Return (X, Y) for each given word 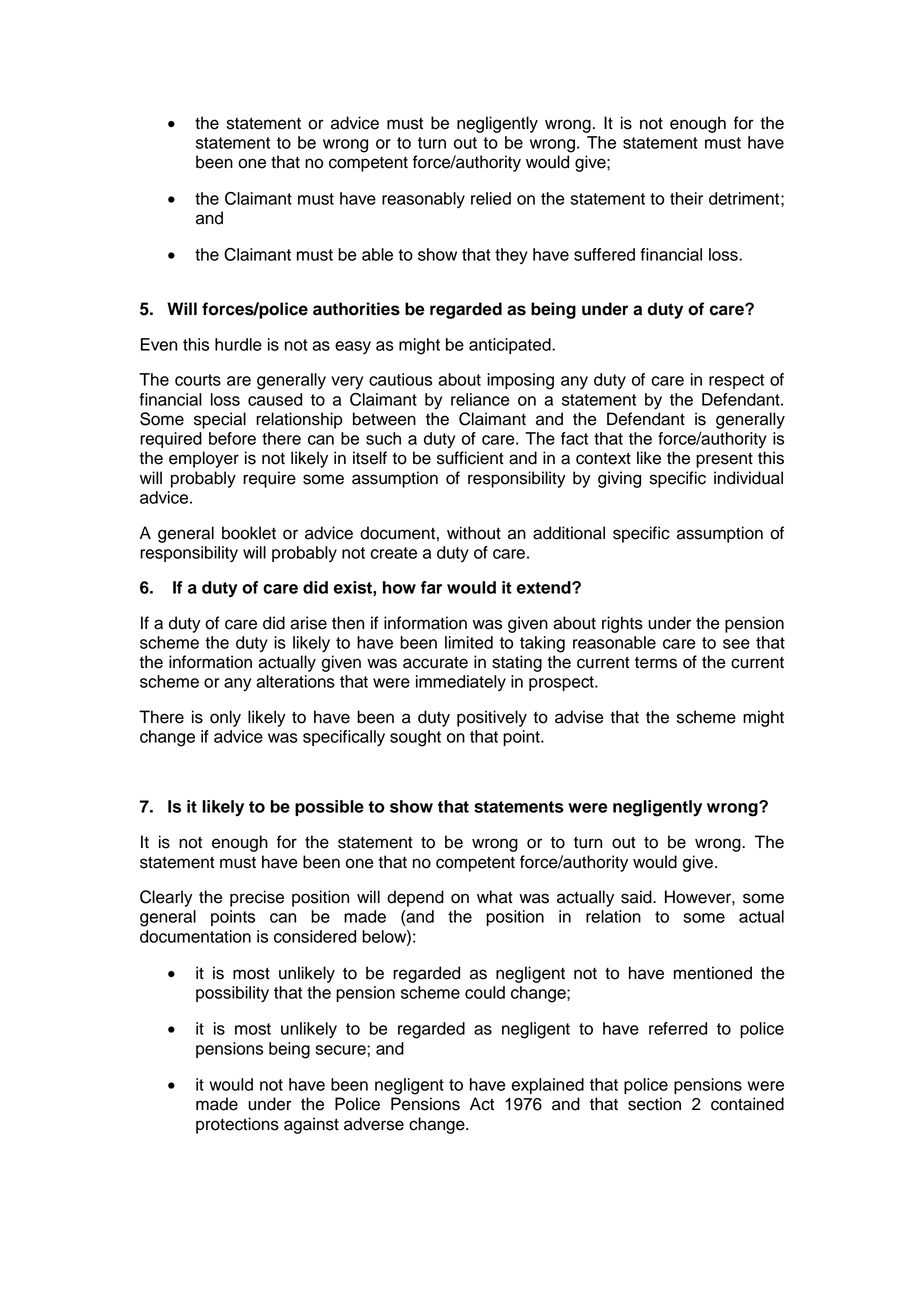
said (637, 897)
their (686, 198)
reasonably (423, 200)
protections (237, 1125)
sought (415, 738)
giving (619, 479)
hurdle (238, 344)
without (474, 533)
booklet (249, 533)
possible (329, 808)
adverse (374, 1124)
